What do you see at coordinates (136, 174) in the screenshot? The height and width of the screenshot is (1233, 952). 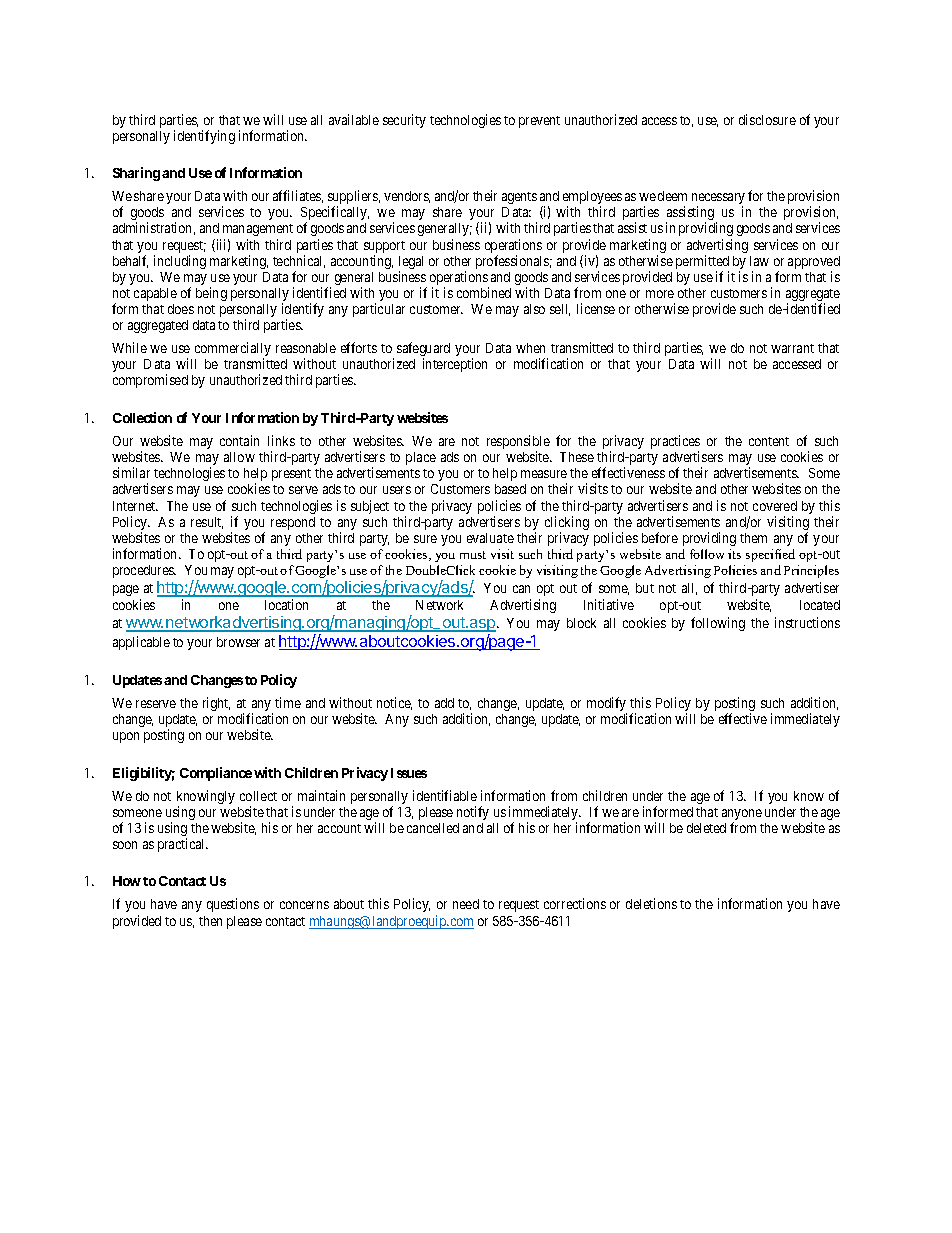 I see `Sharing` at bounding box center [136, 174].
